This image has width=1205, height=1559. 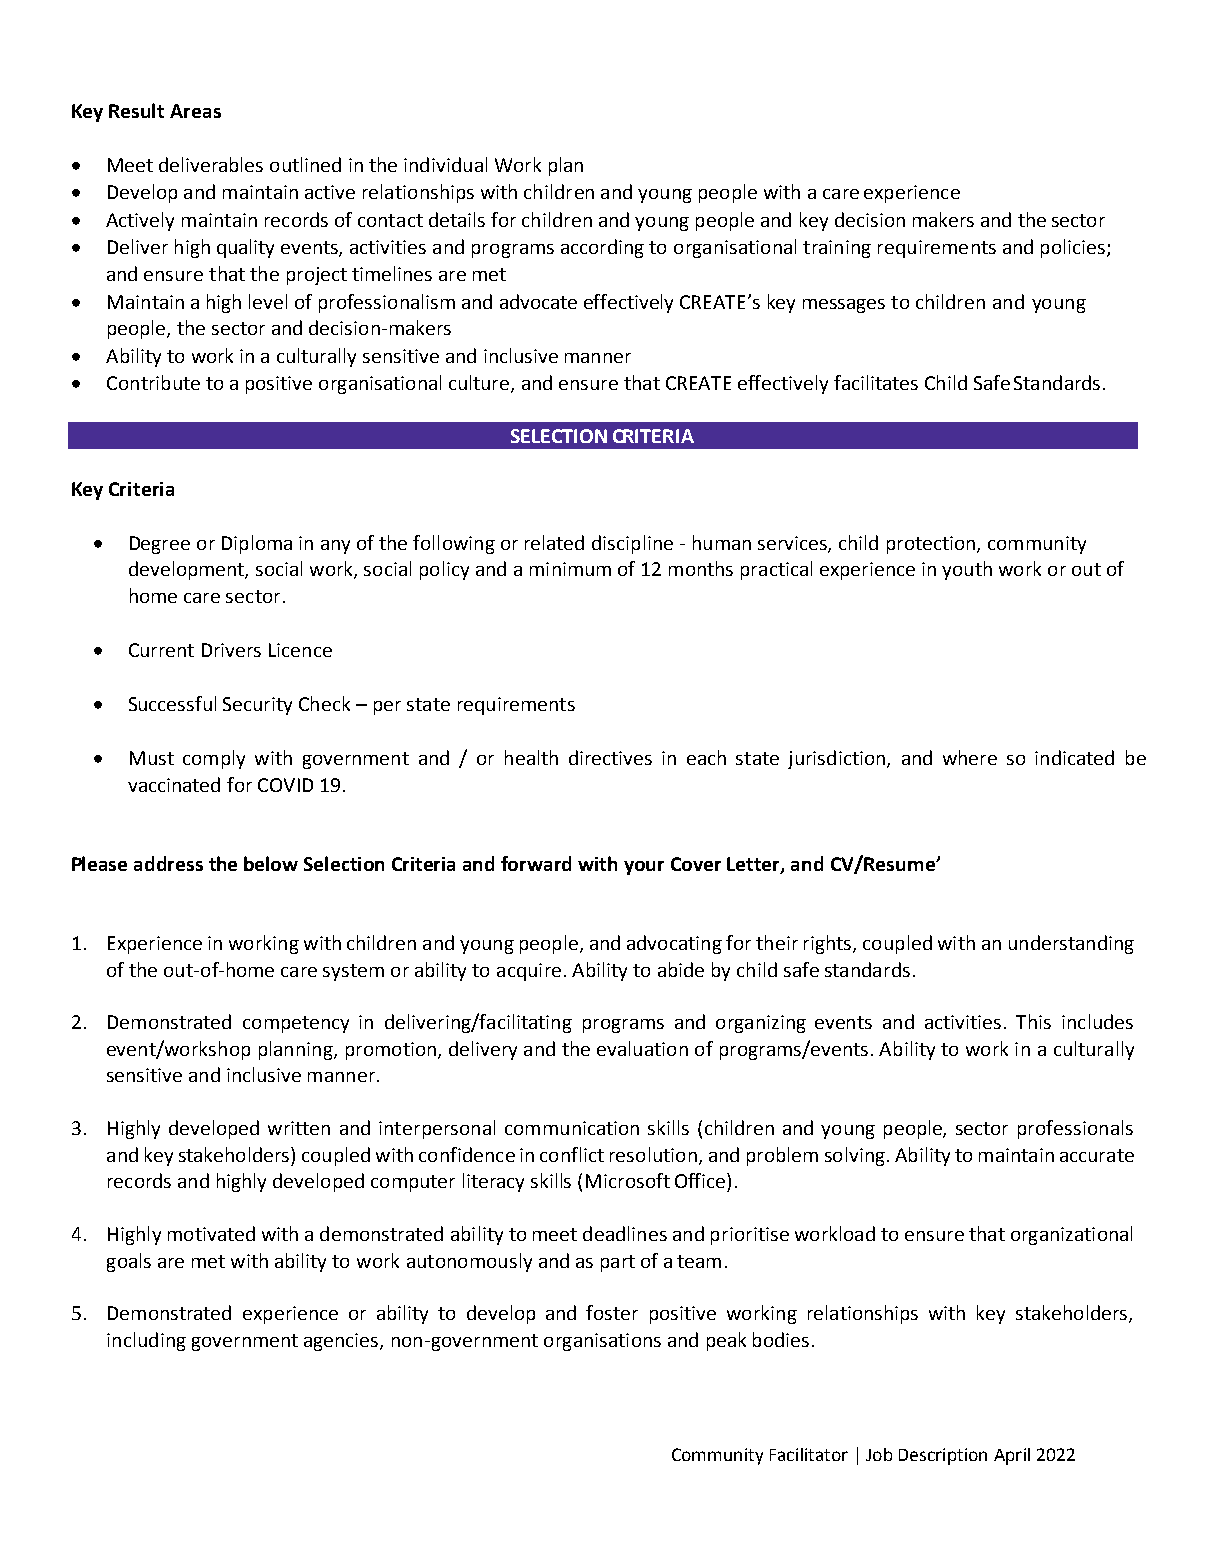 I want to click on April, so click(x=1012, y=1456).
